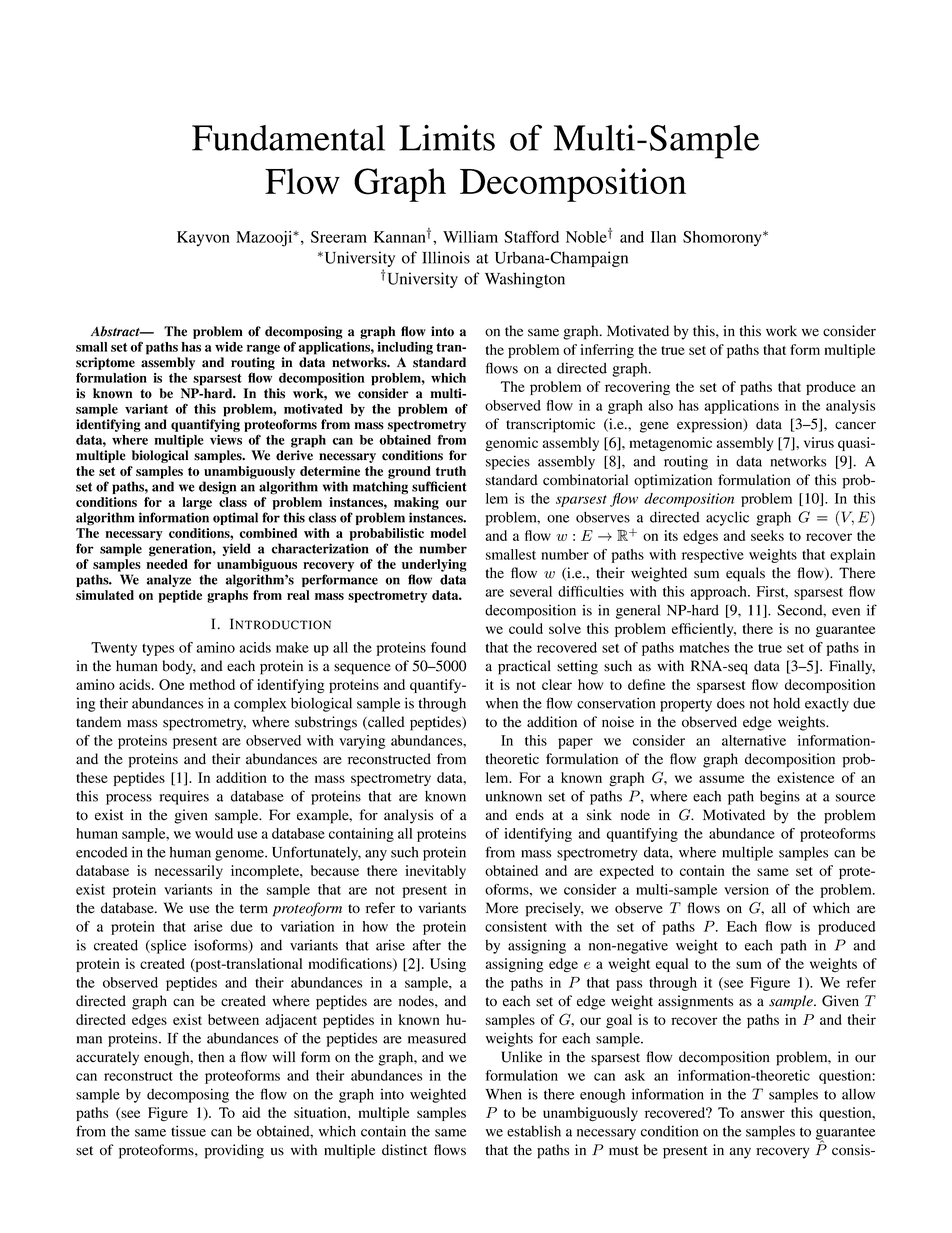 This screenshot has height=1233, width=952. What do you see at coordinates (288, 138) in the screenshot?
I see `Fundamental` at bounding box center [288, 138].
